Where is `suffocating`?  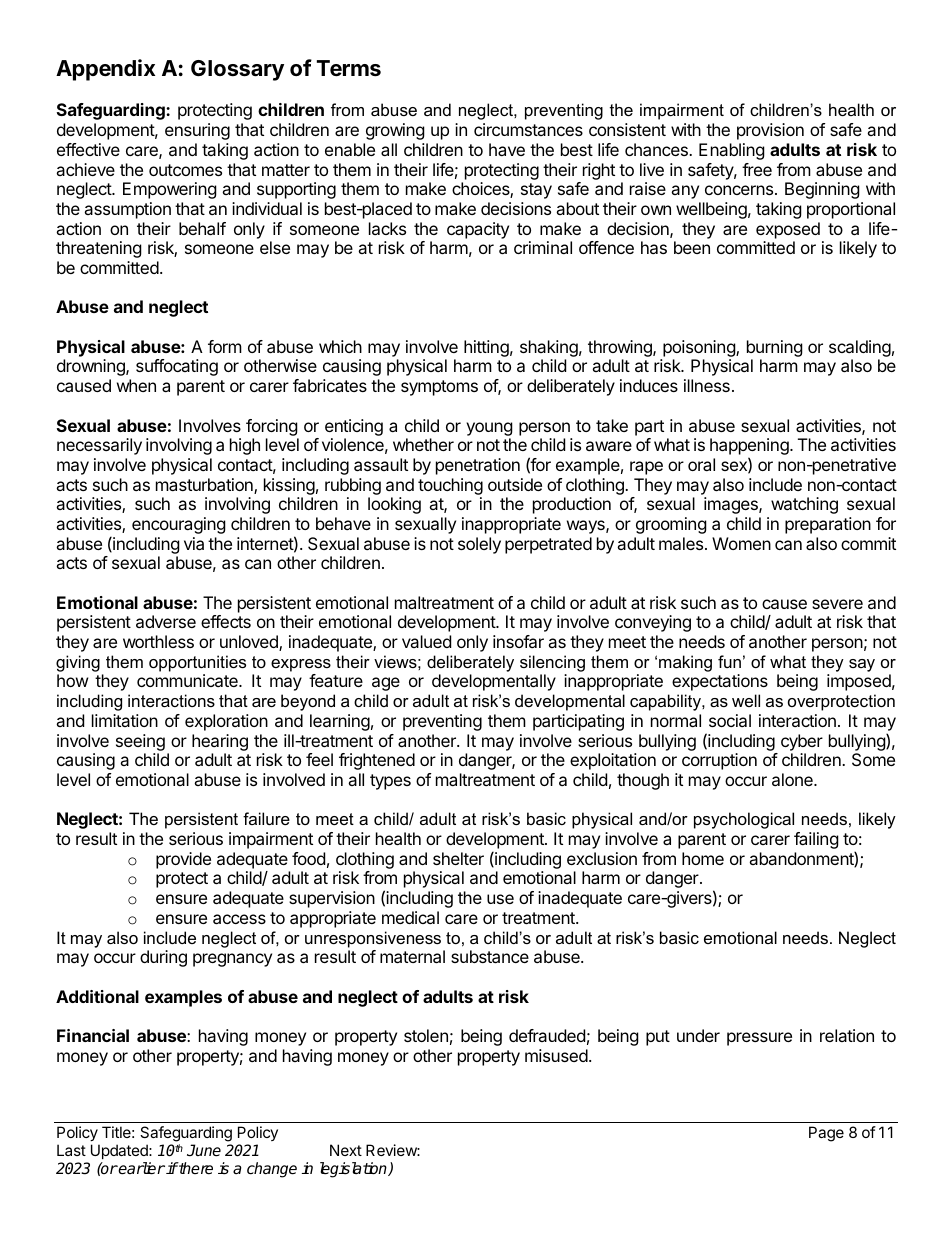 suffocating is located at coordinates (177, 367).
